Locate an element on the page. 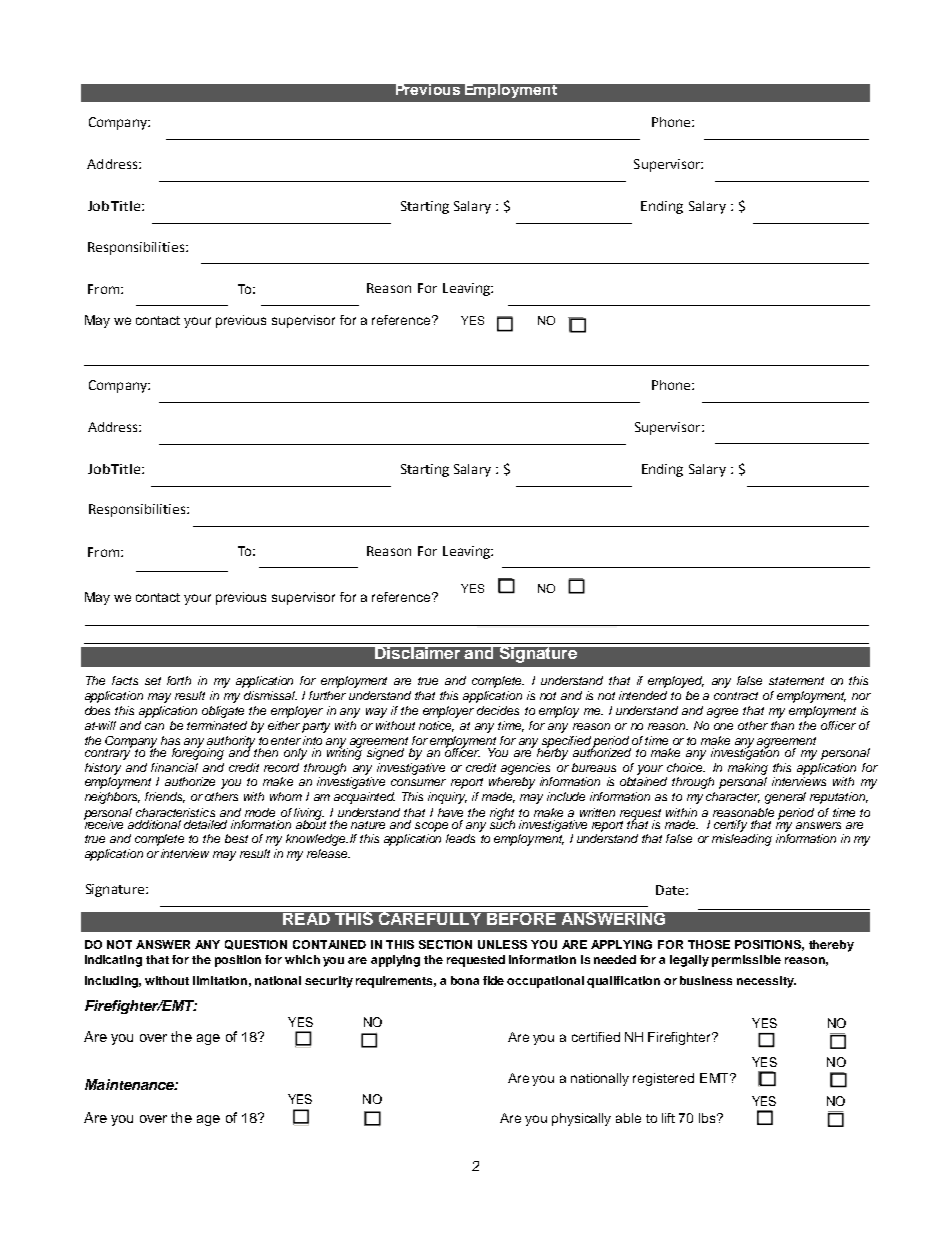 The image size is (952, 1233). QUESTION is located at coordinates (256, 945).
